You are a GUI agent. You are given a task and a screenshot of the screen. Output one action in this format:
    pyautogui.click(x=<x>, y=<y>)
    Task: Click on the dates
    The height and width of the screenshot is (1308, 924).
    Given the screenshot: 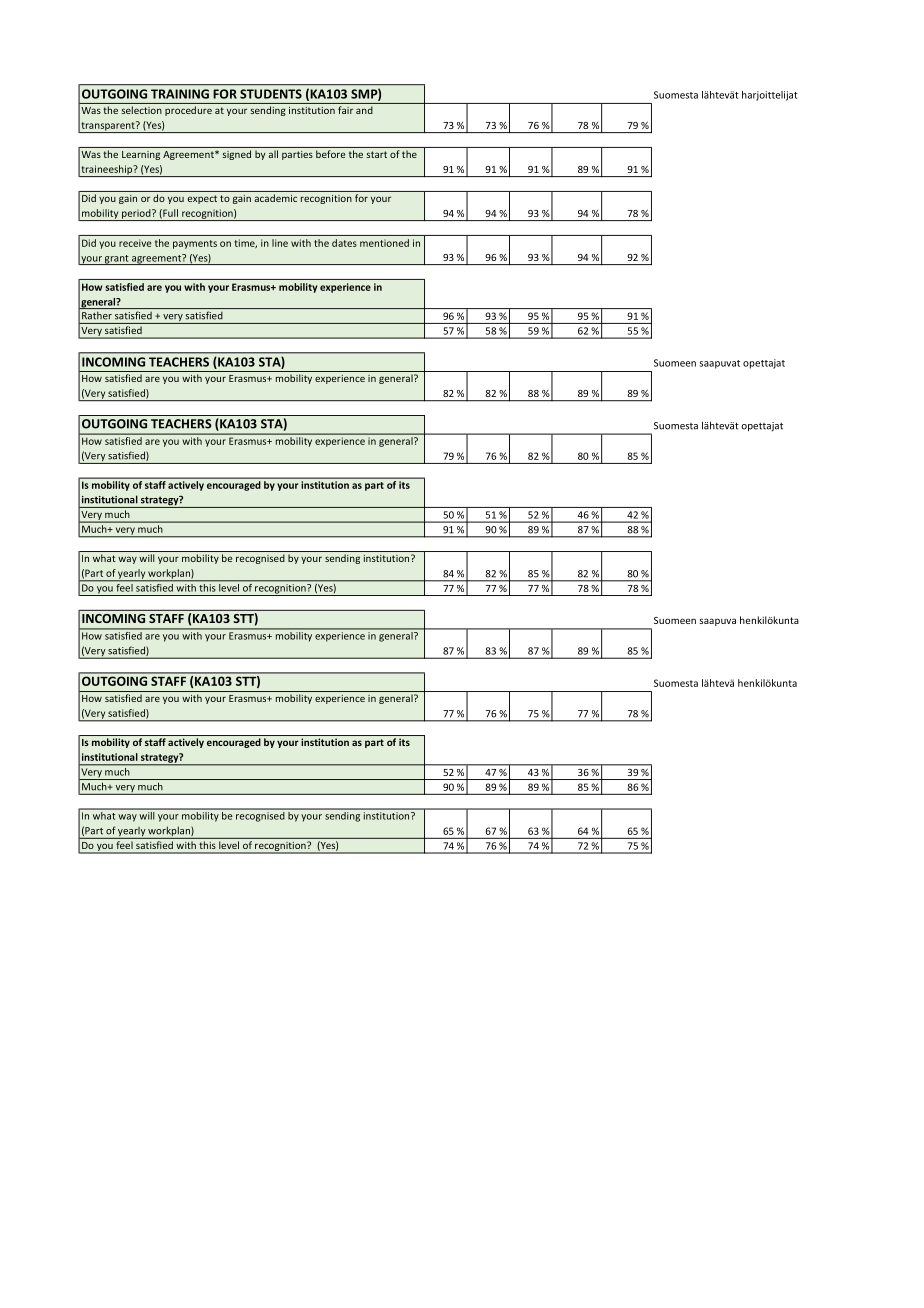 What is the action you would take?
    pyautogui.click(x=344, y=243)
